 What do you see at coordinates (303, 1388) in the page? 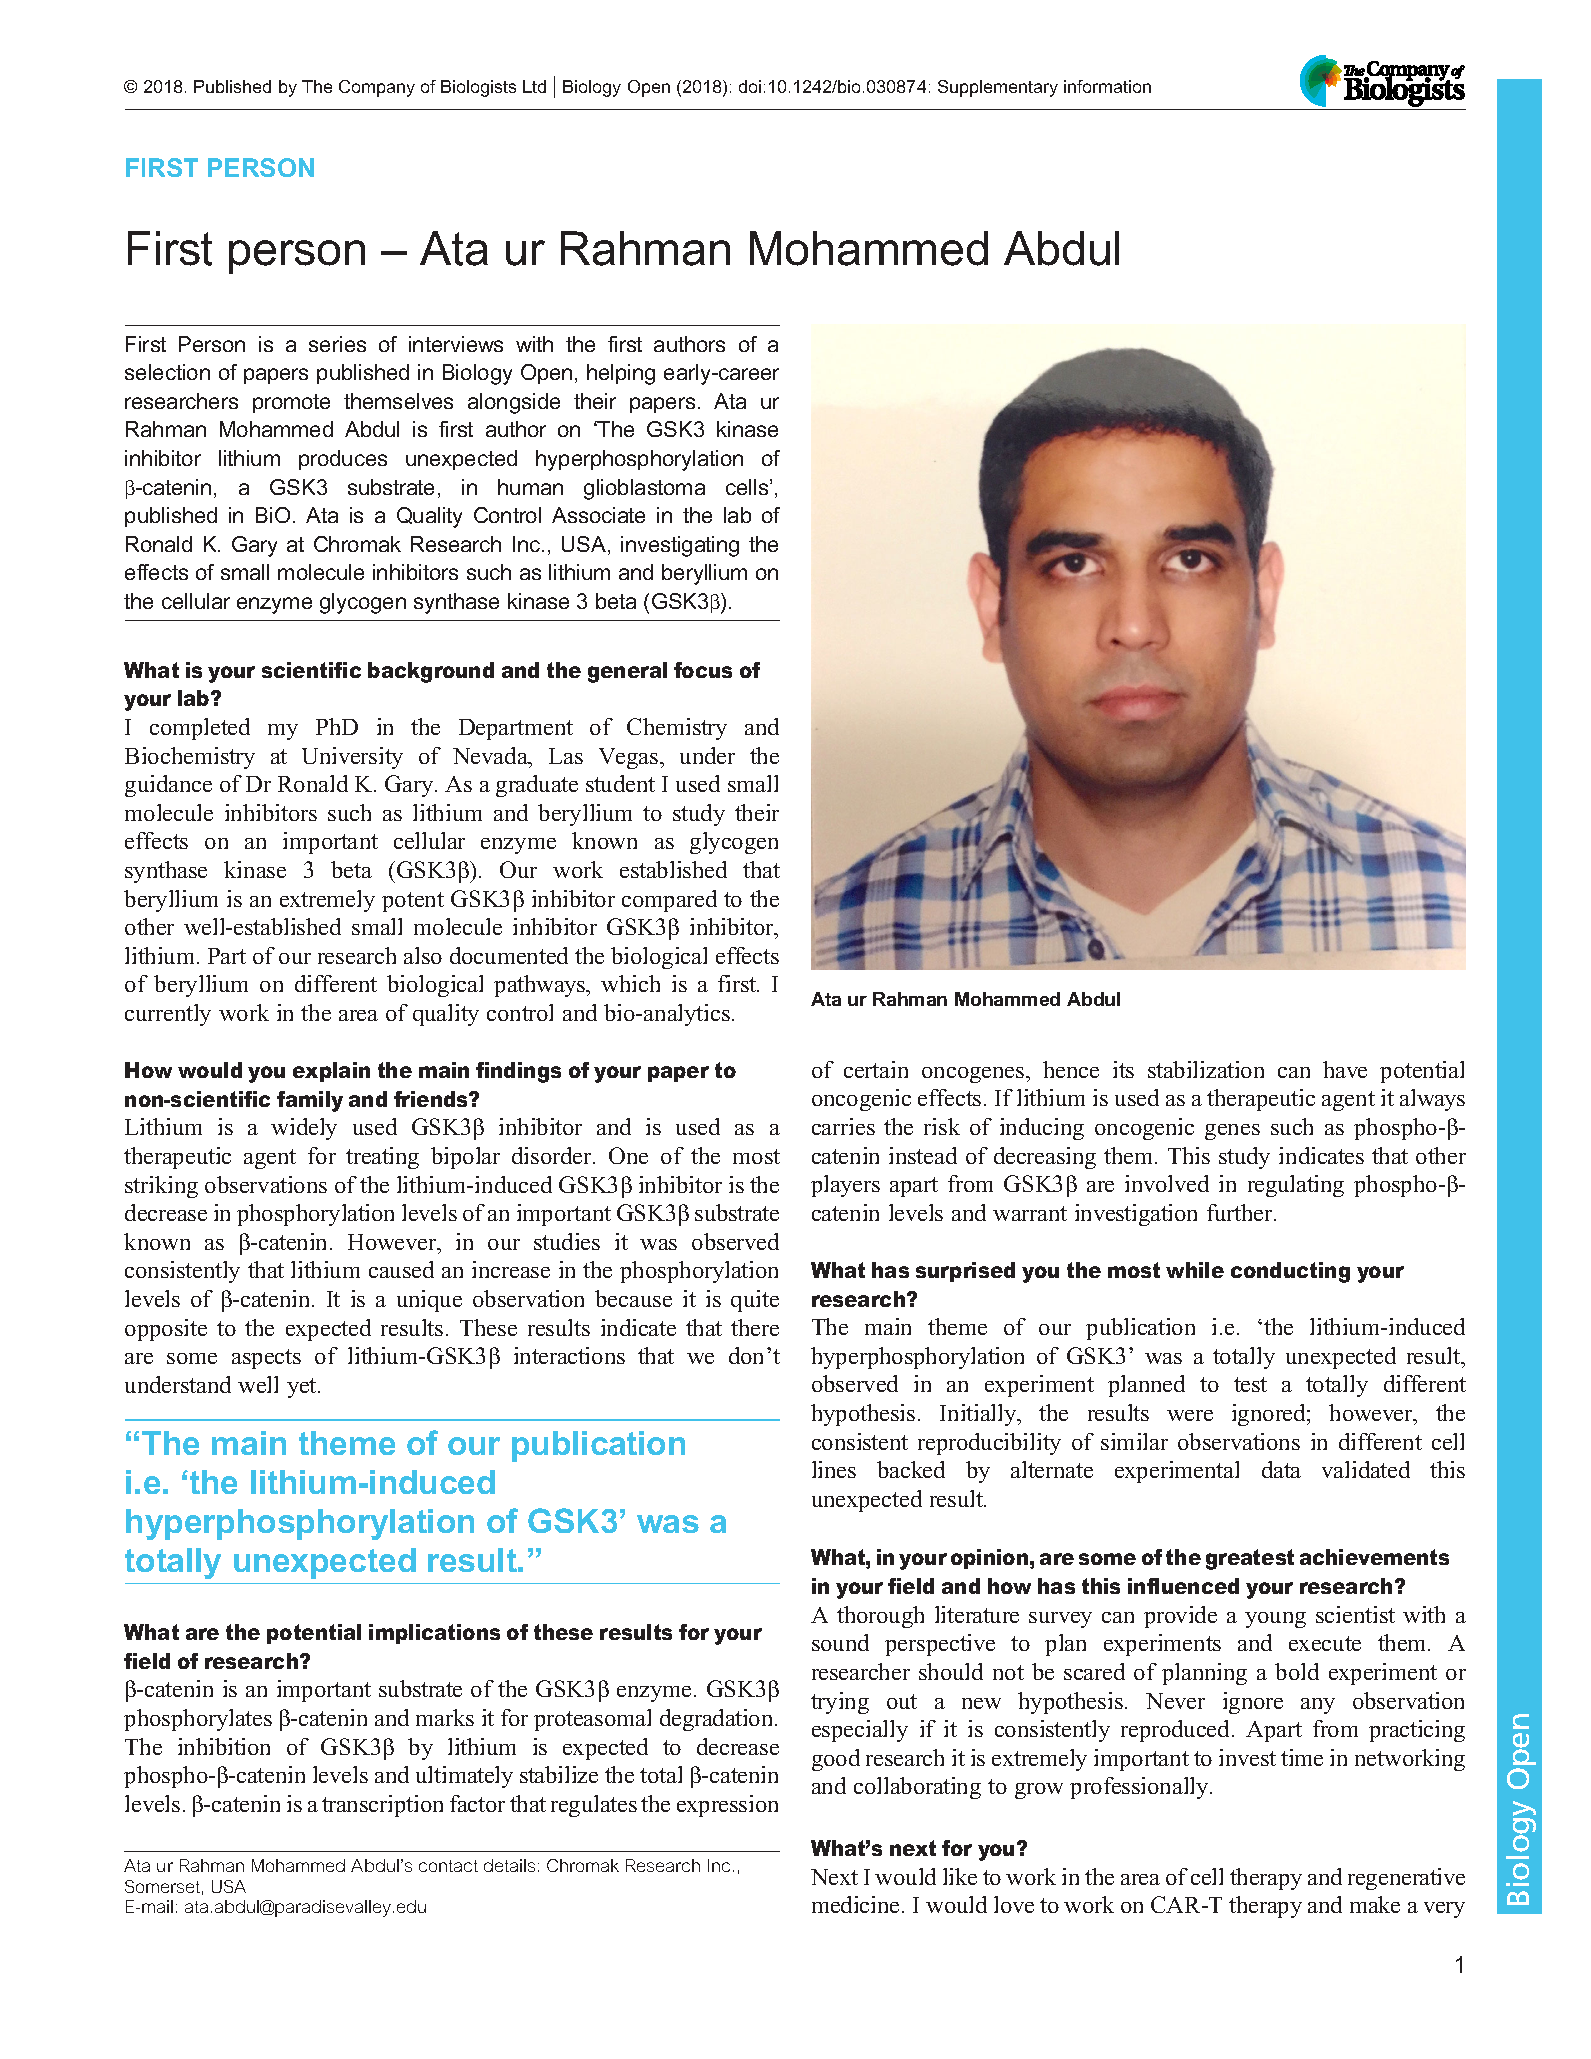
I see `yet` at bounding box center [303, 1388].
